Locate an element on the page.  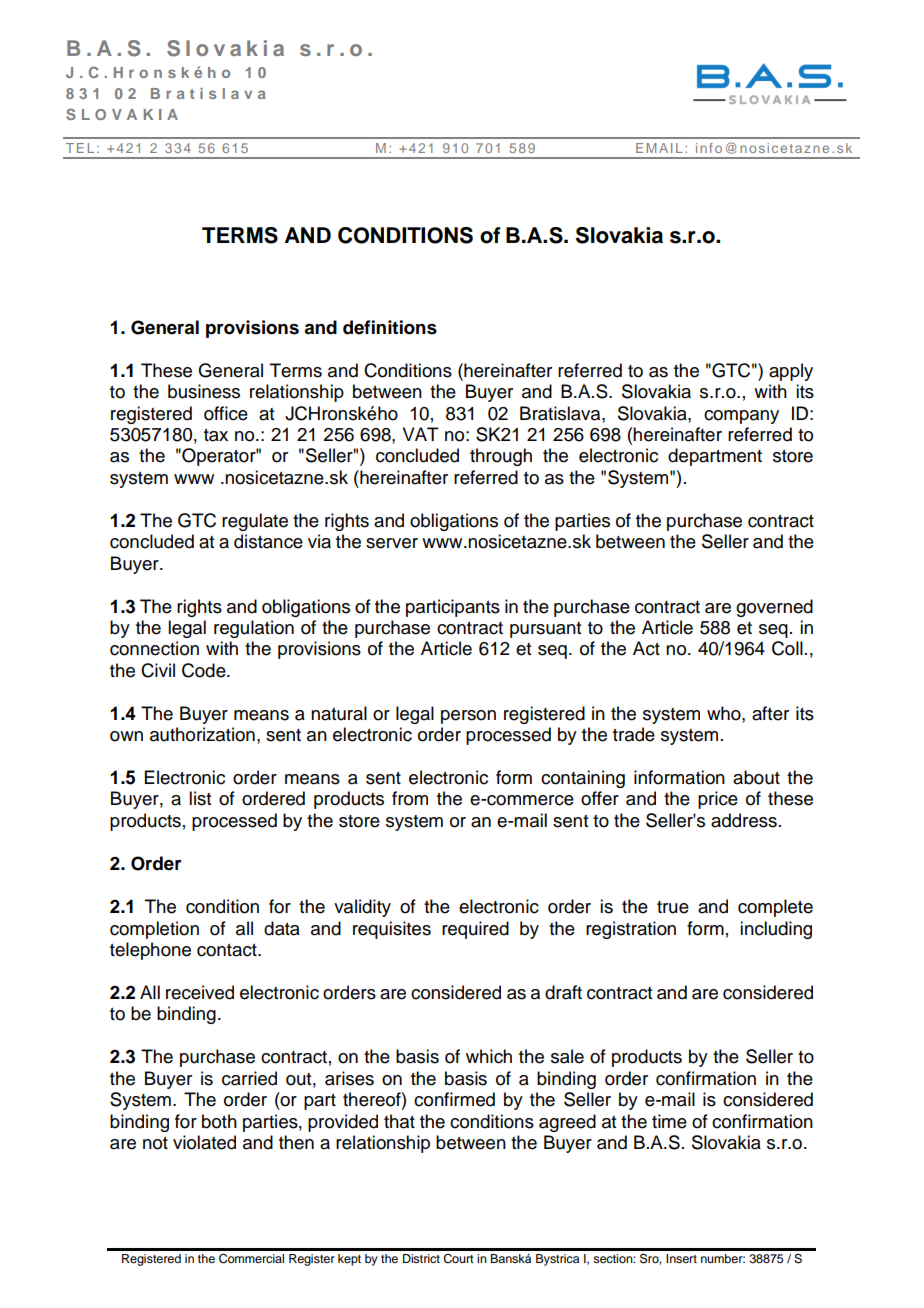
both is located at coordinates (219, 1121).
